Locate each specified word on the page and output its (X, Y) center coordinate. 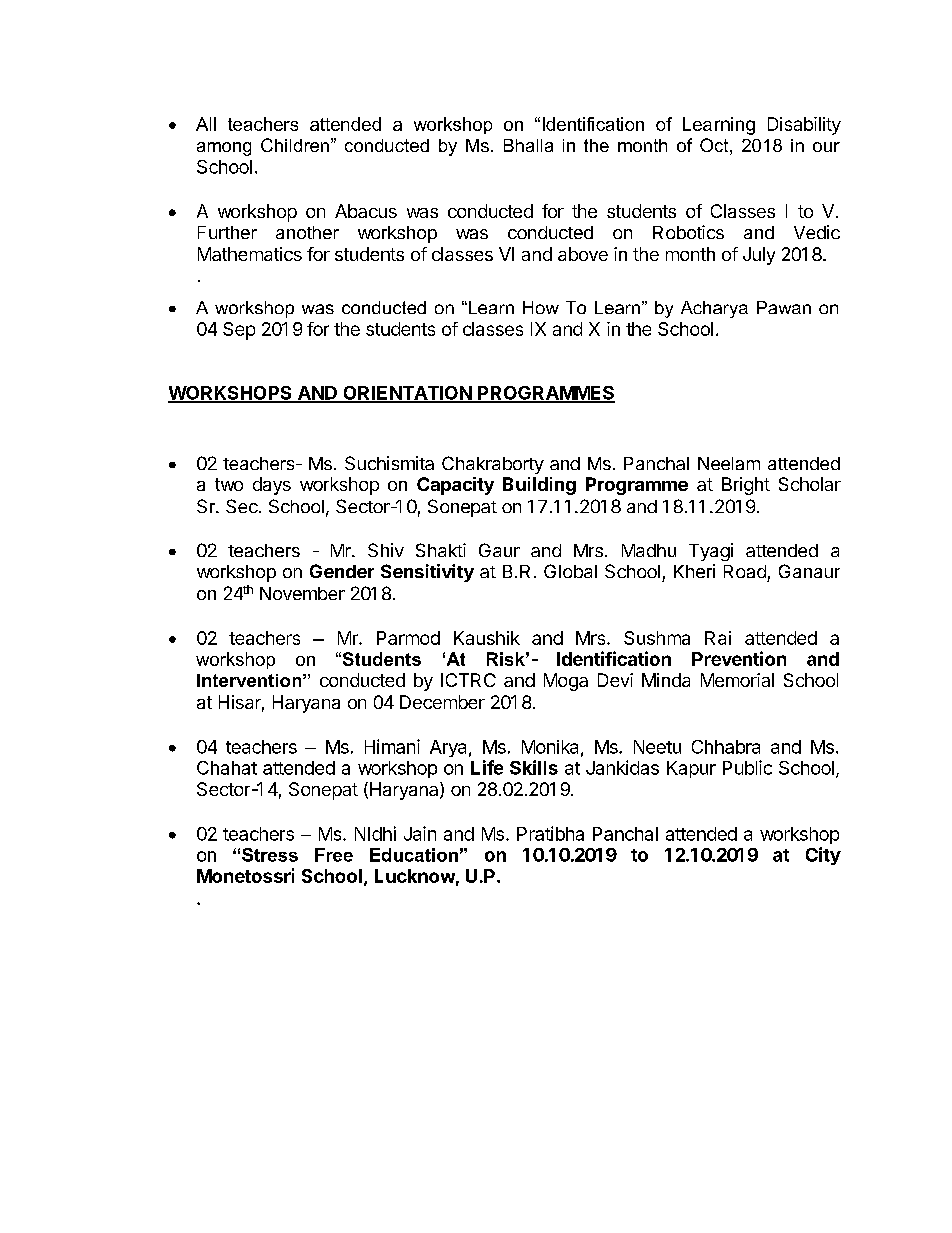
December (442, 702)
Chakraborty (493, 465)
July (759, 256)
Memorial (737, 680)
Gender (342, 571)
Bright (746, 486)
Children (295, 145)
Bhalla (528, 145)
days (272, 486)
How (541, 307)
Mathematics (250, 254)
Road (745, 571)
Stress (270, 855)
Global (570, 571)
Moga (566, 682)
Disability (804, 126)
